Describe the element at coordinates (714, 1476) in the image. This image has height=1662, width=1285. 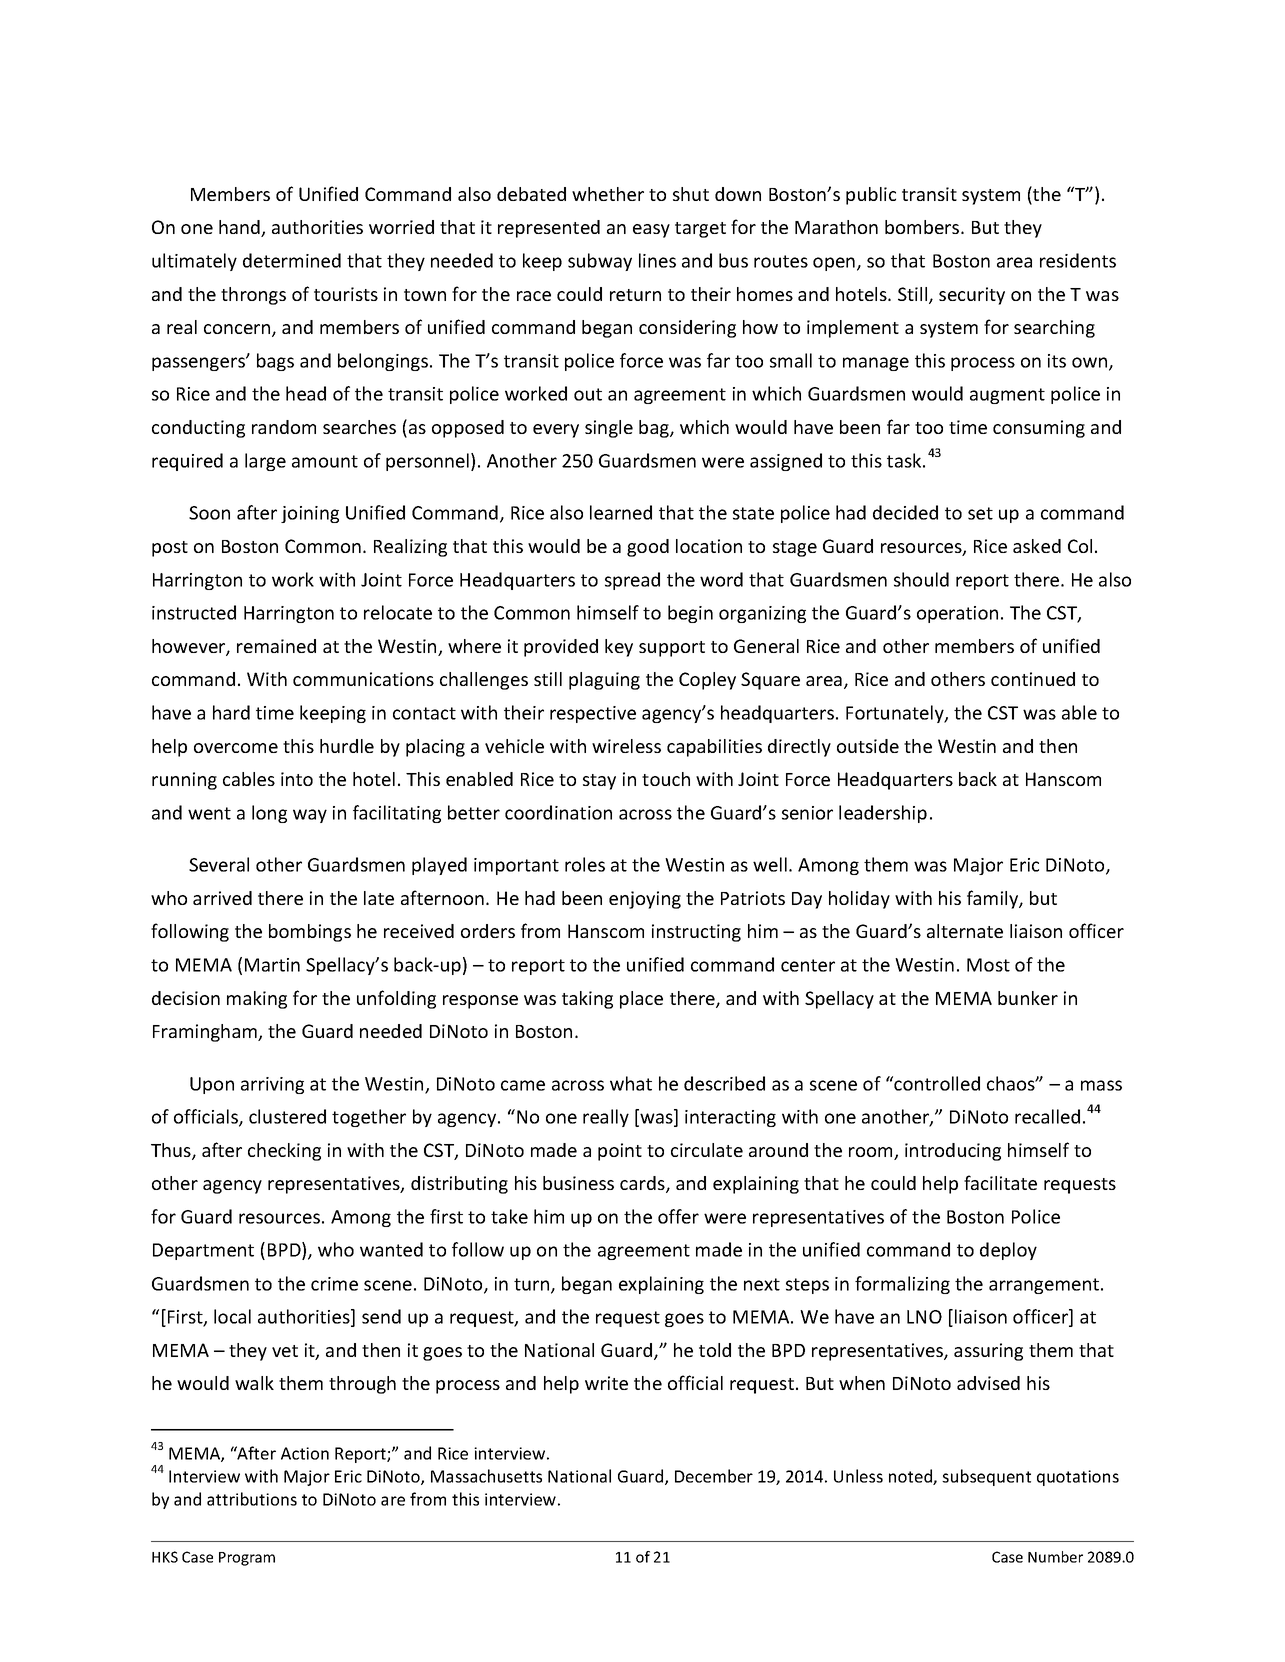
I see `December` at that location.
